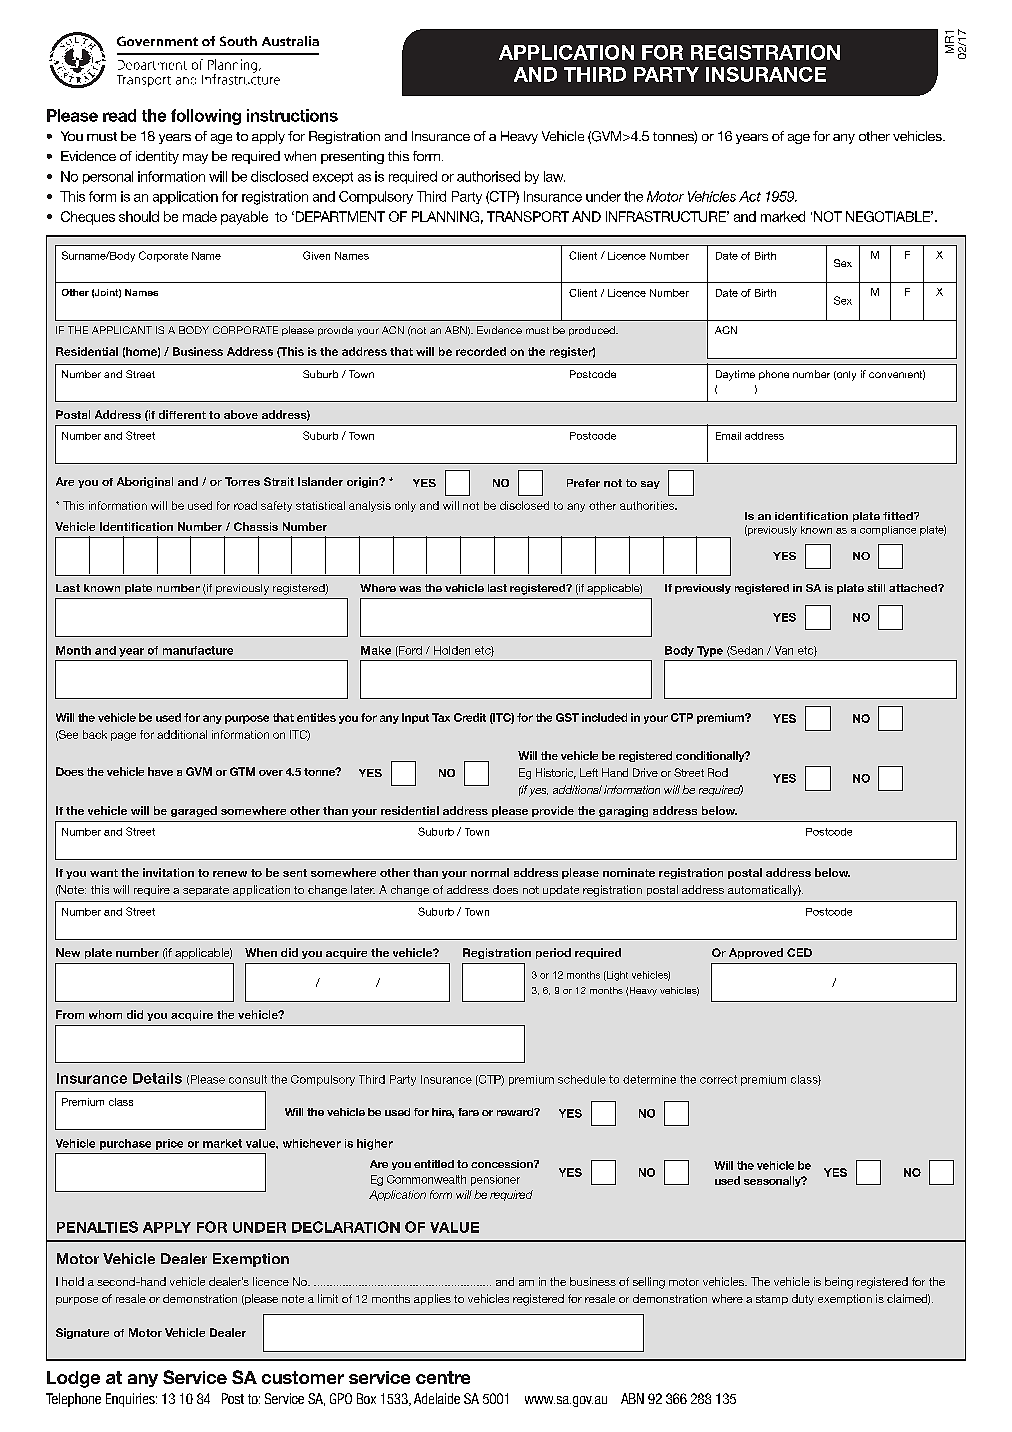 This document has width=1012, height=1432. I want to click on duty, so click(803, 1299).
